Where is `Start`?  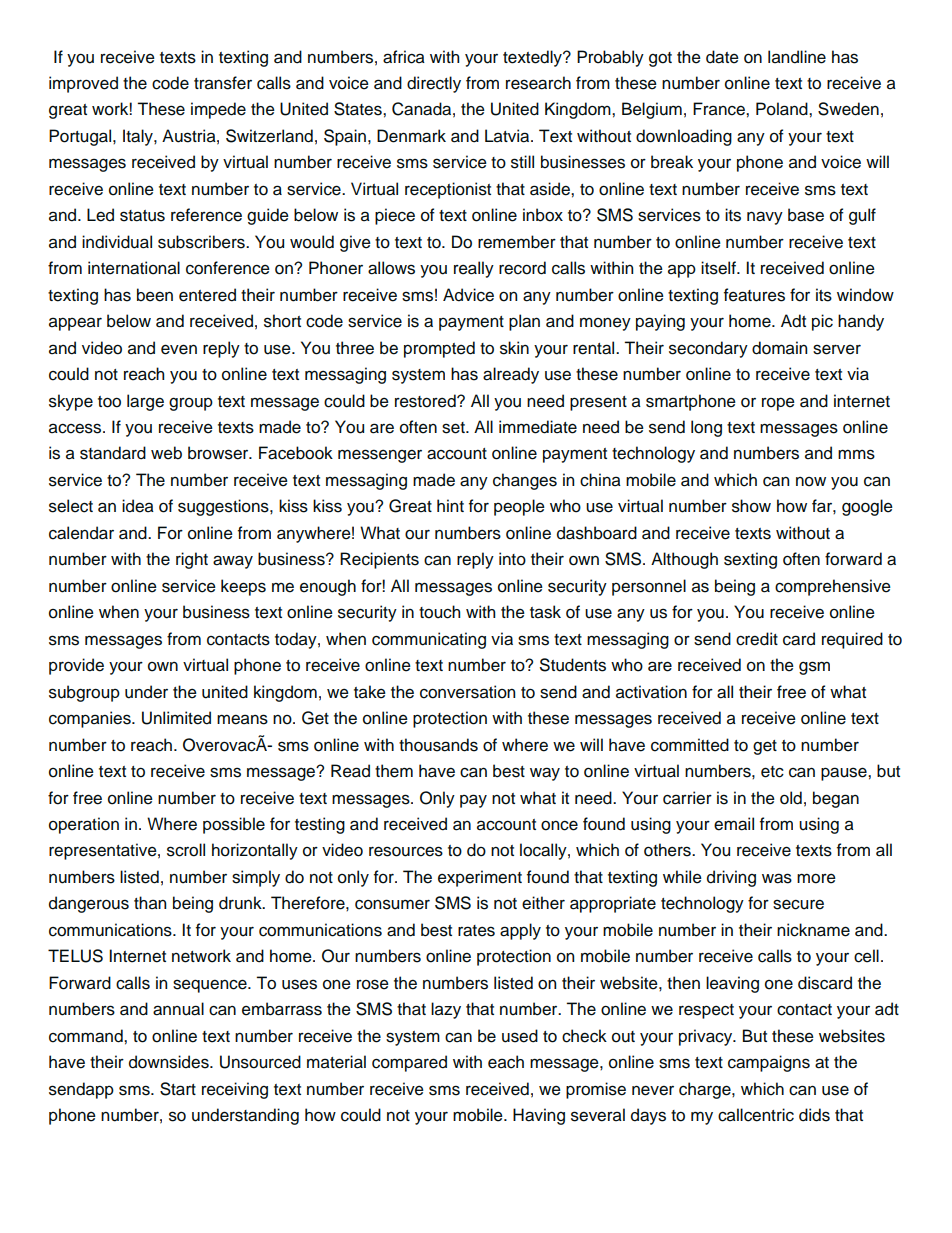 Start is located at coordinates (178, 1089).
